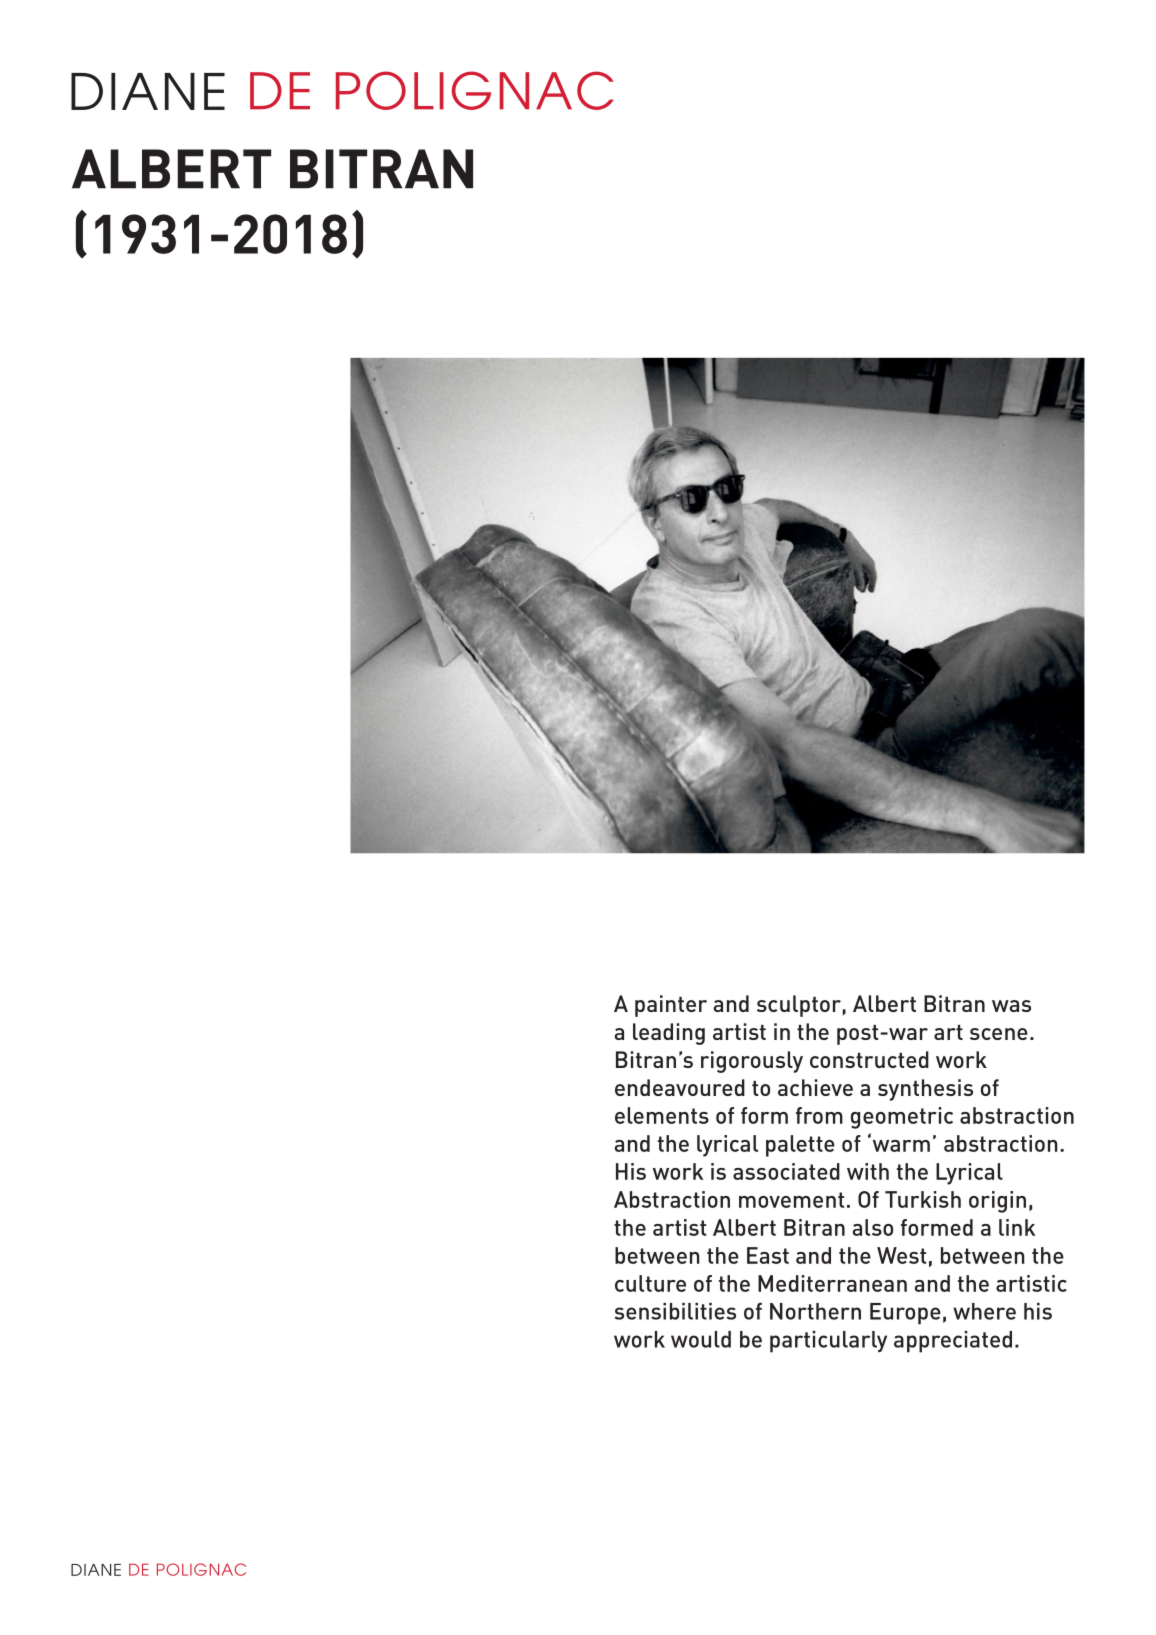  I want to click on geometric, so click(902, 1118).
